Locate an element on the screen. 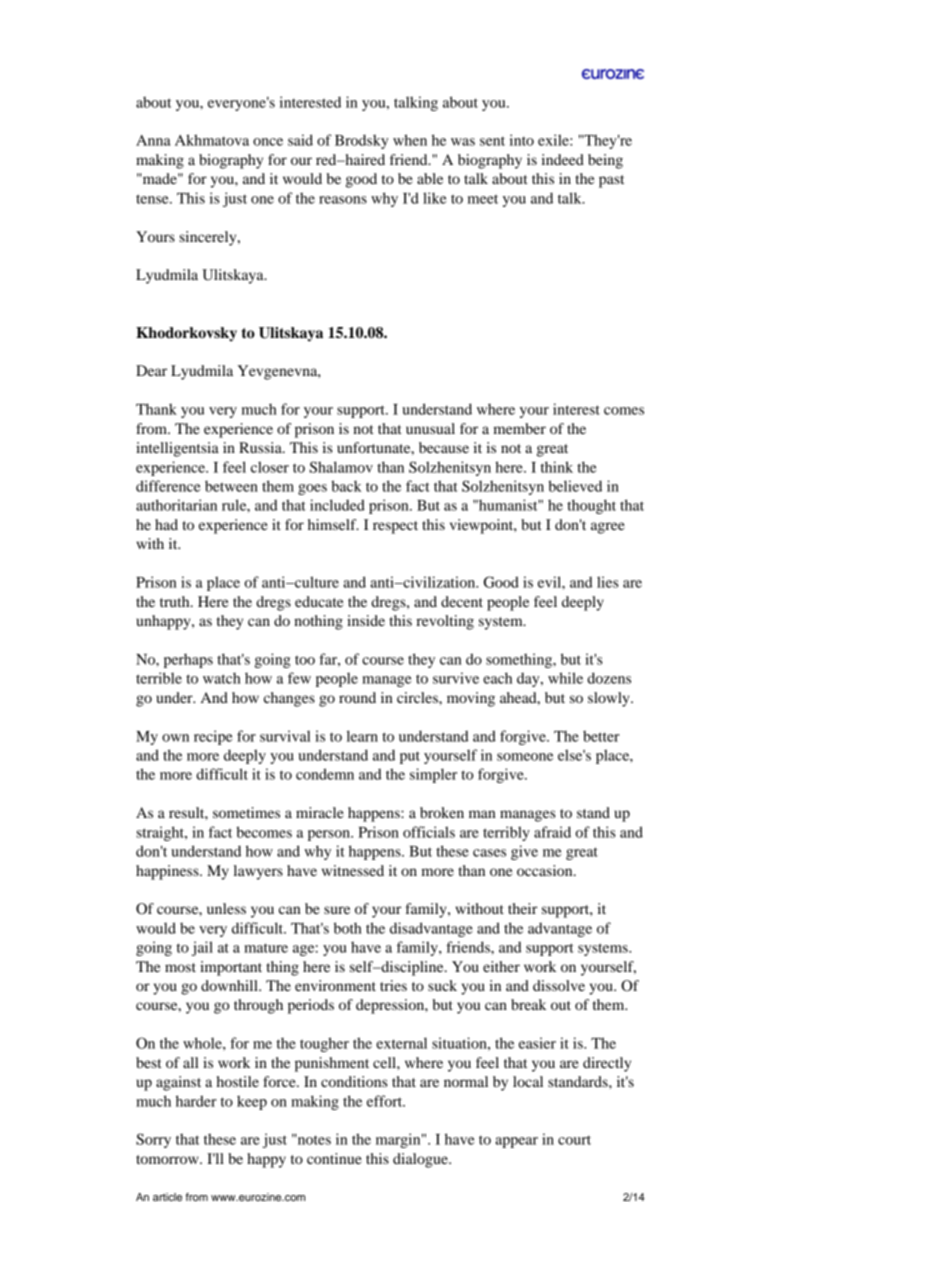 The width and height of the screenshot is (952, 1268). tomorrow is located at coordinates (168, 1159).
